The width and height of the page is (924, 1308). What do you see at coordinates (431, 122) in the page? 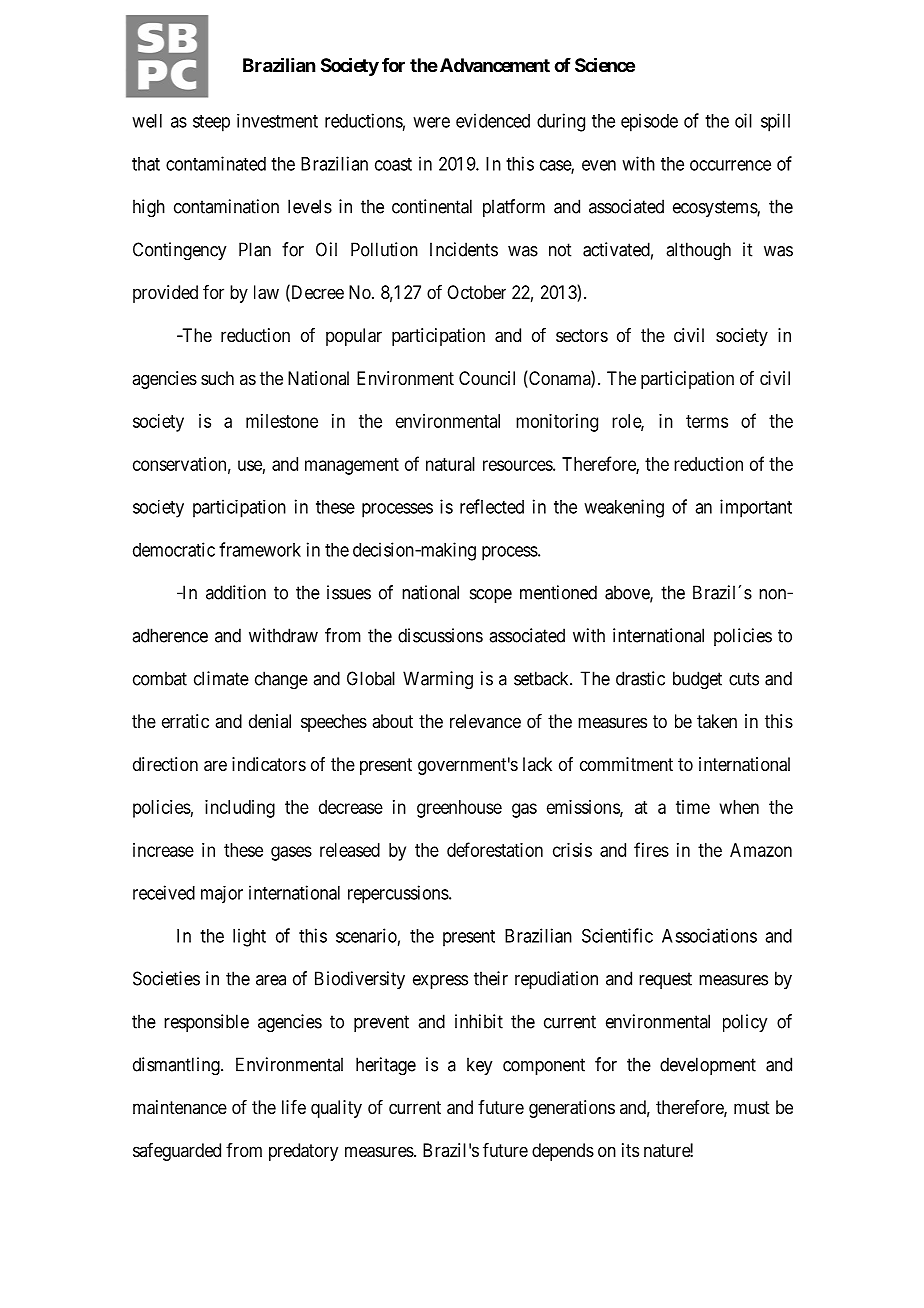
I see `were` at bounding box center [431, 122].
